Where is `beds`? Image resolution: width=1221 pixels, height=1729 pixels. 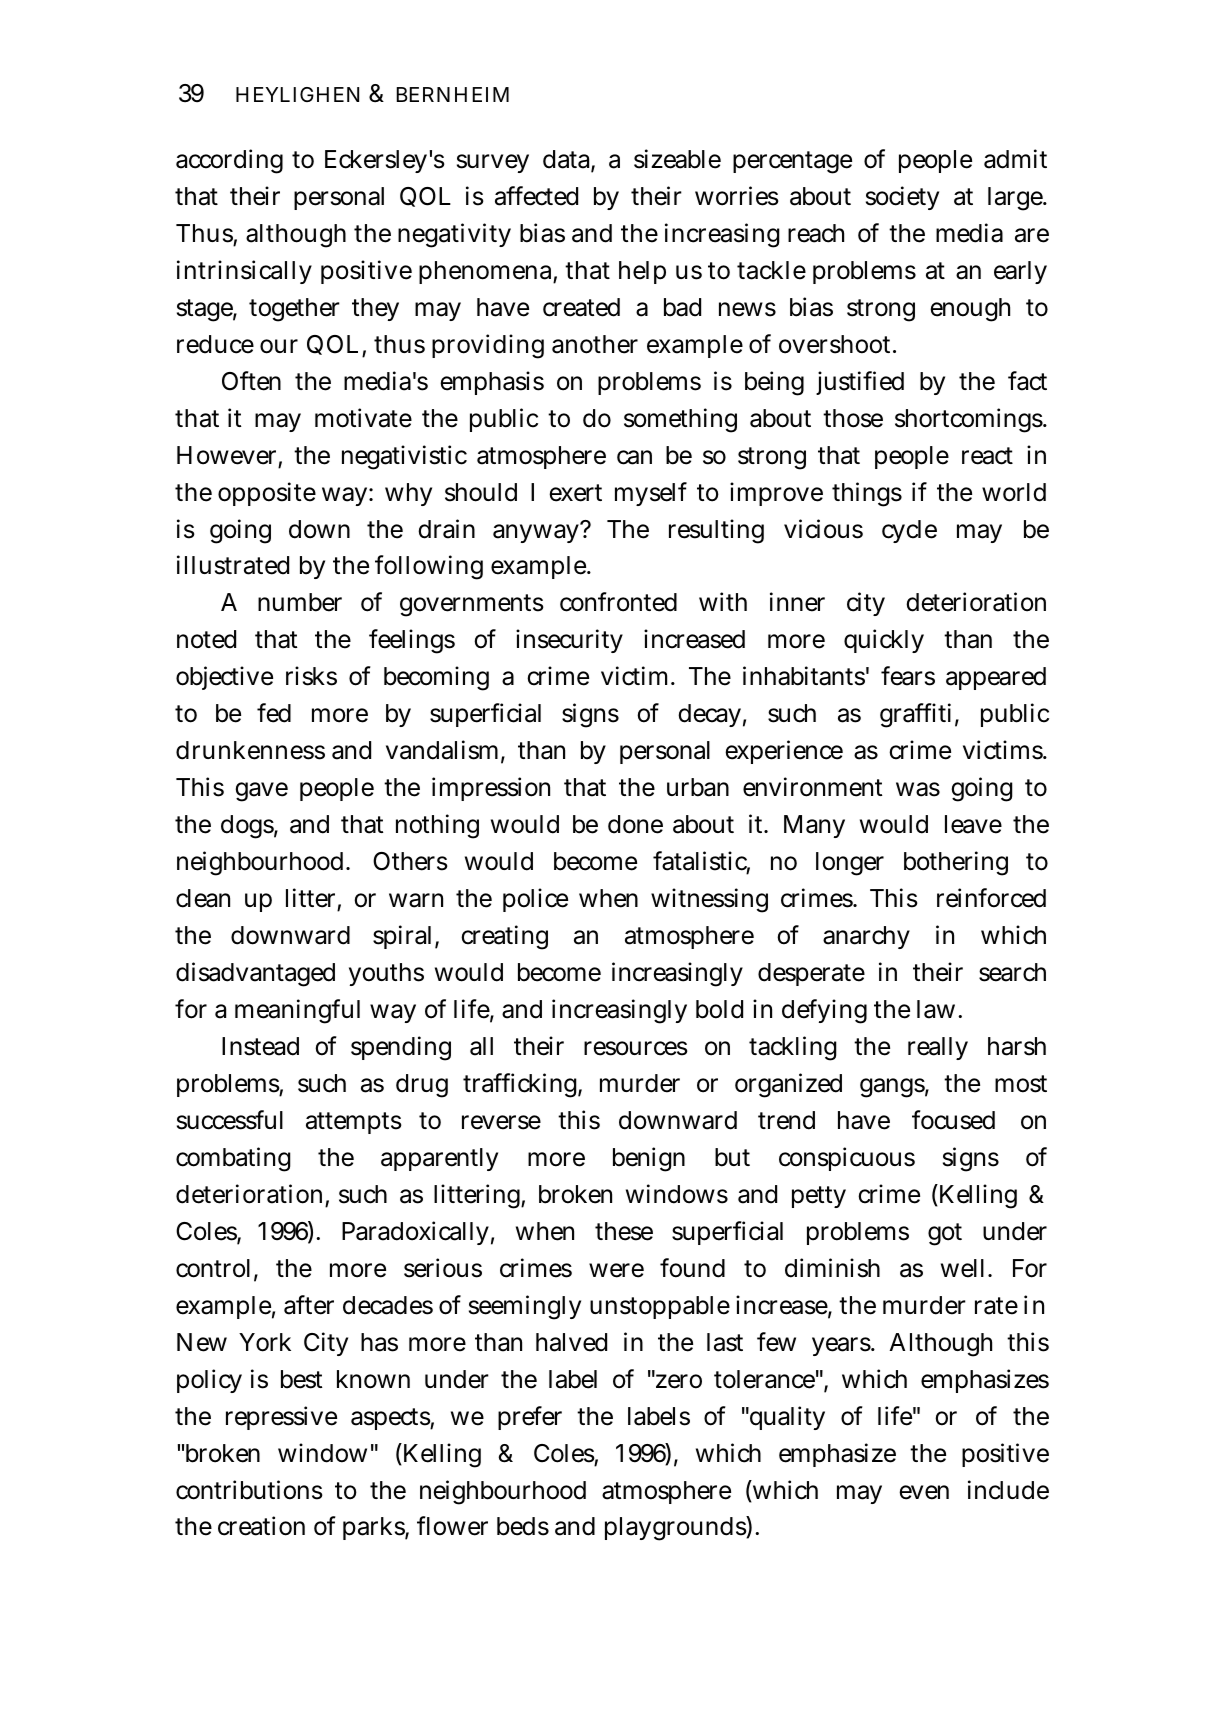
beds is located at coordinates (523, 1526).
